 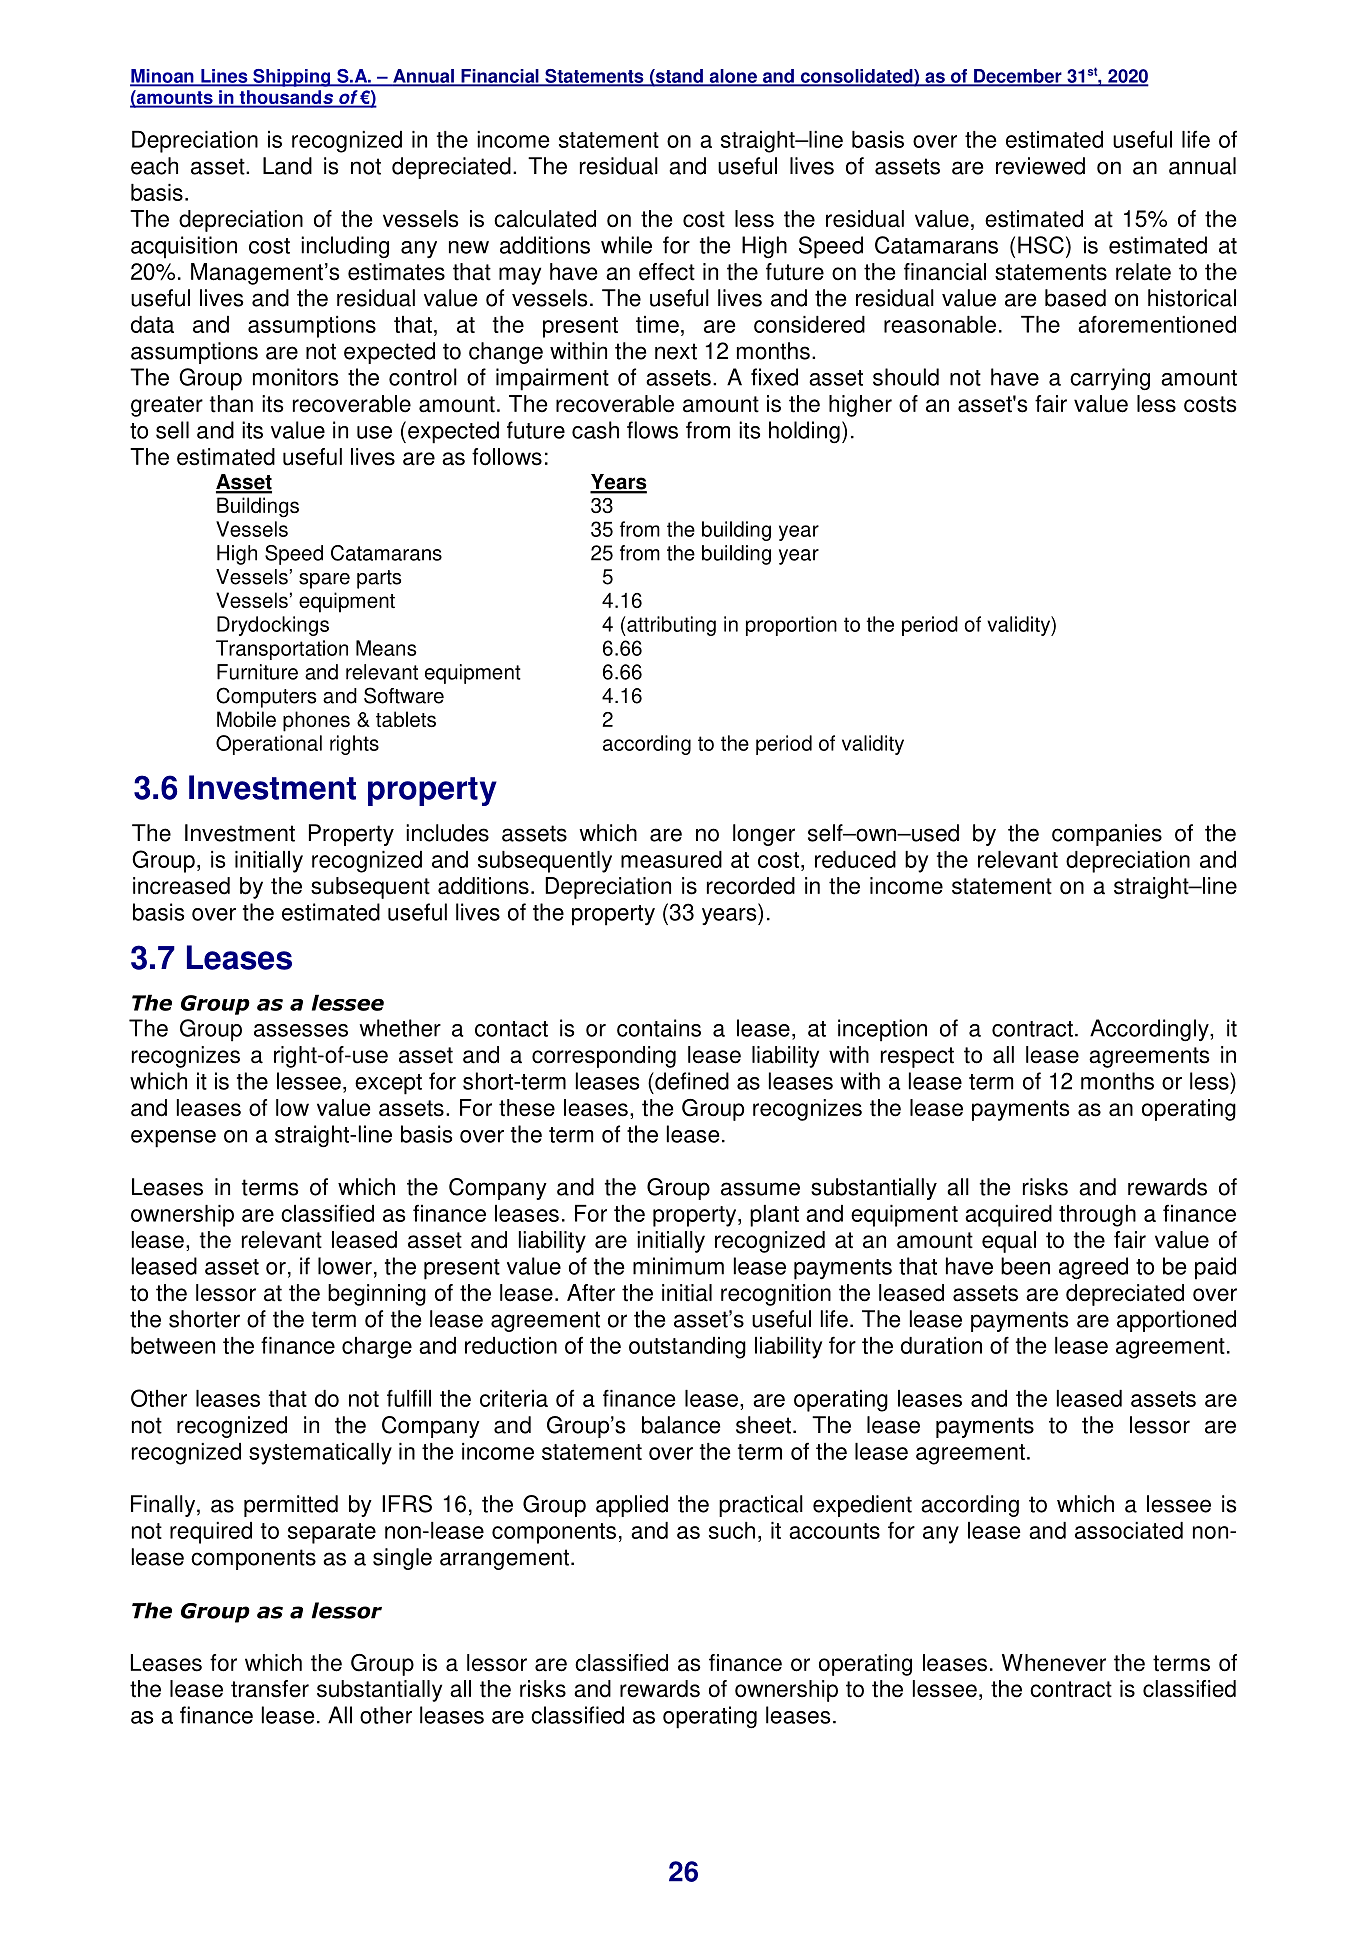 What do you see at coordinates (1107, 835) in the page?
I see `companies` at bounding box center [1107, 835].
